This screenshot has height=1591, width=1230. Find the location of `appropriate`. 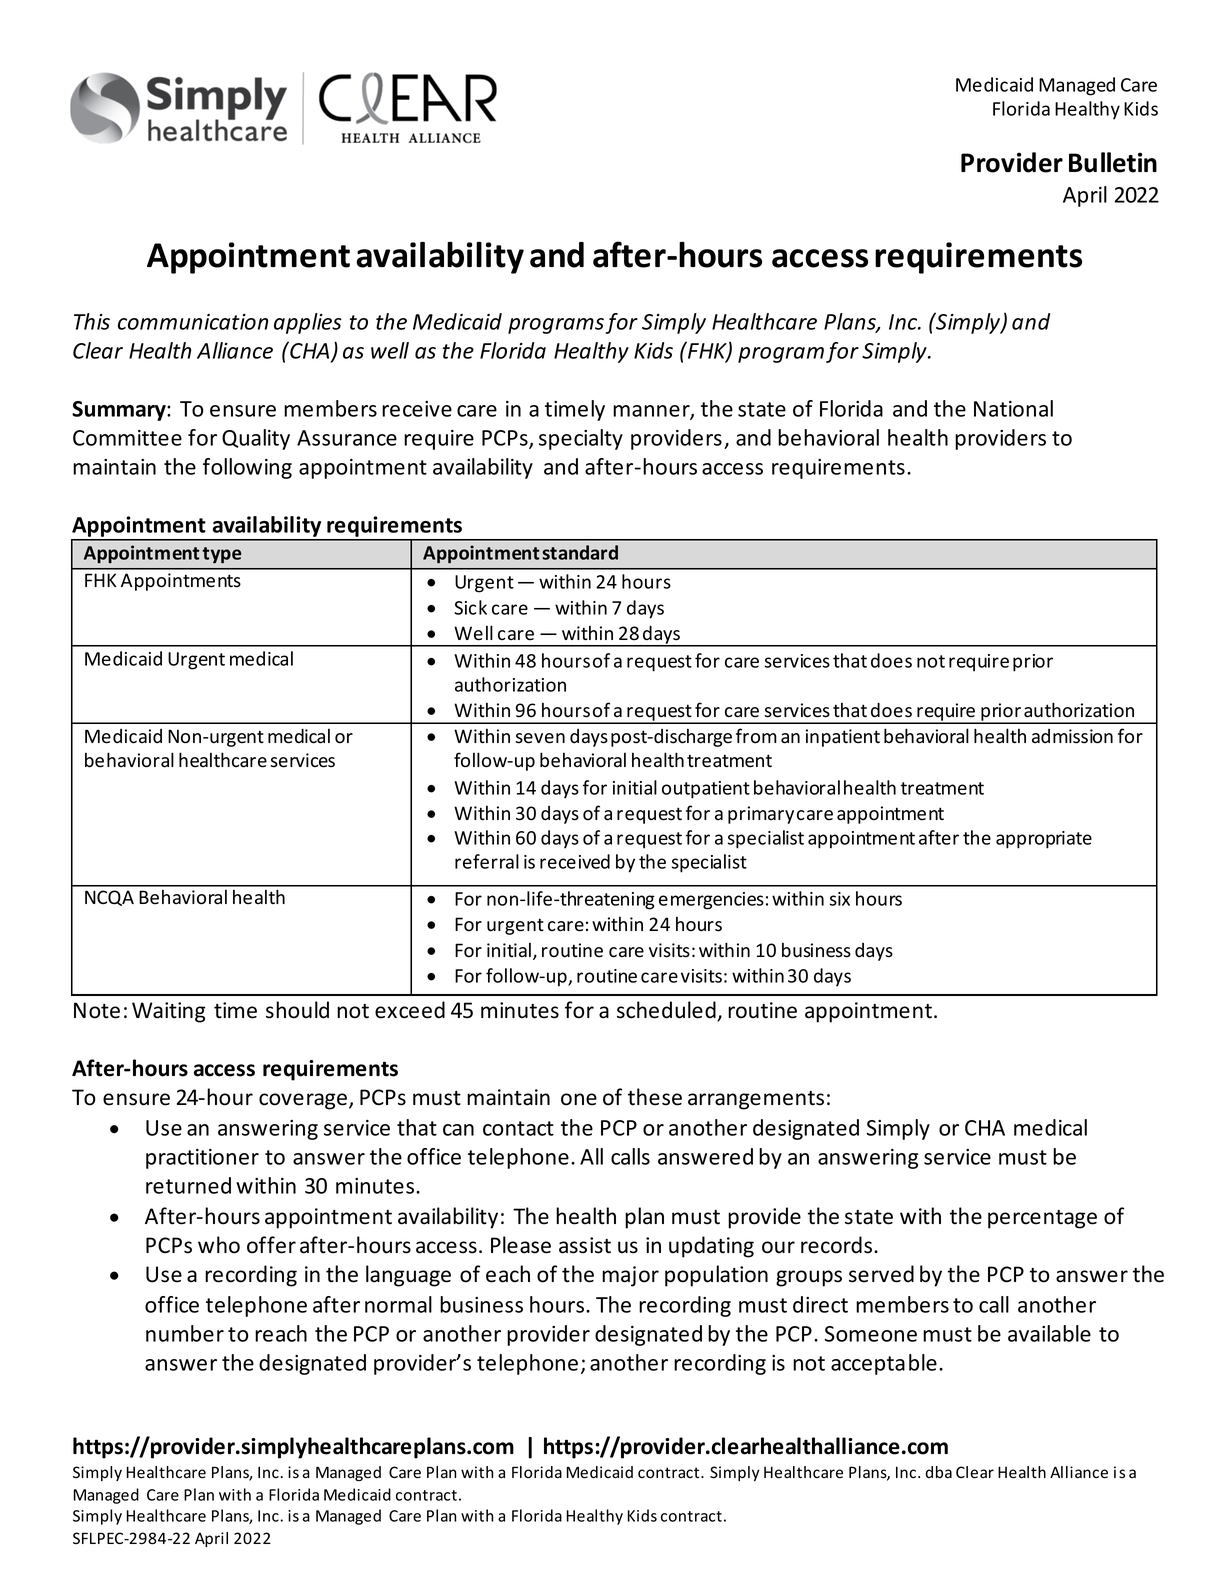

appropriate is located at coordinates (1044, 840).
